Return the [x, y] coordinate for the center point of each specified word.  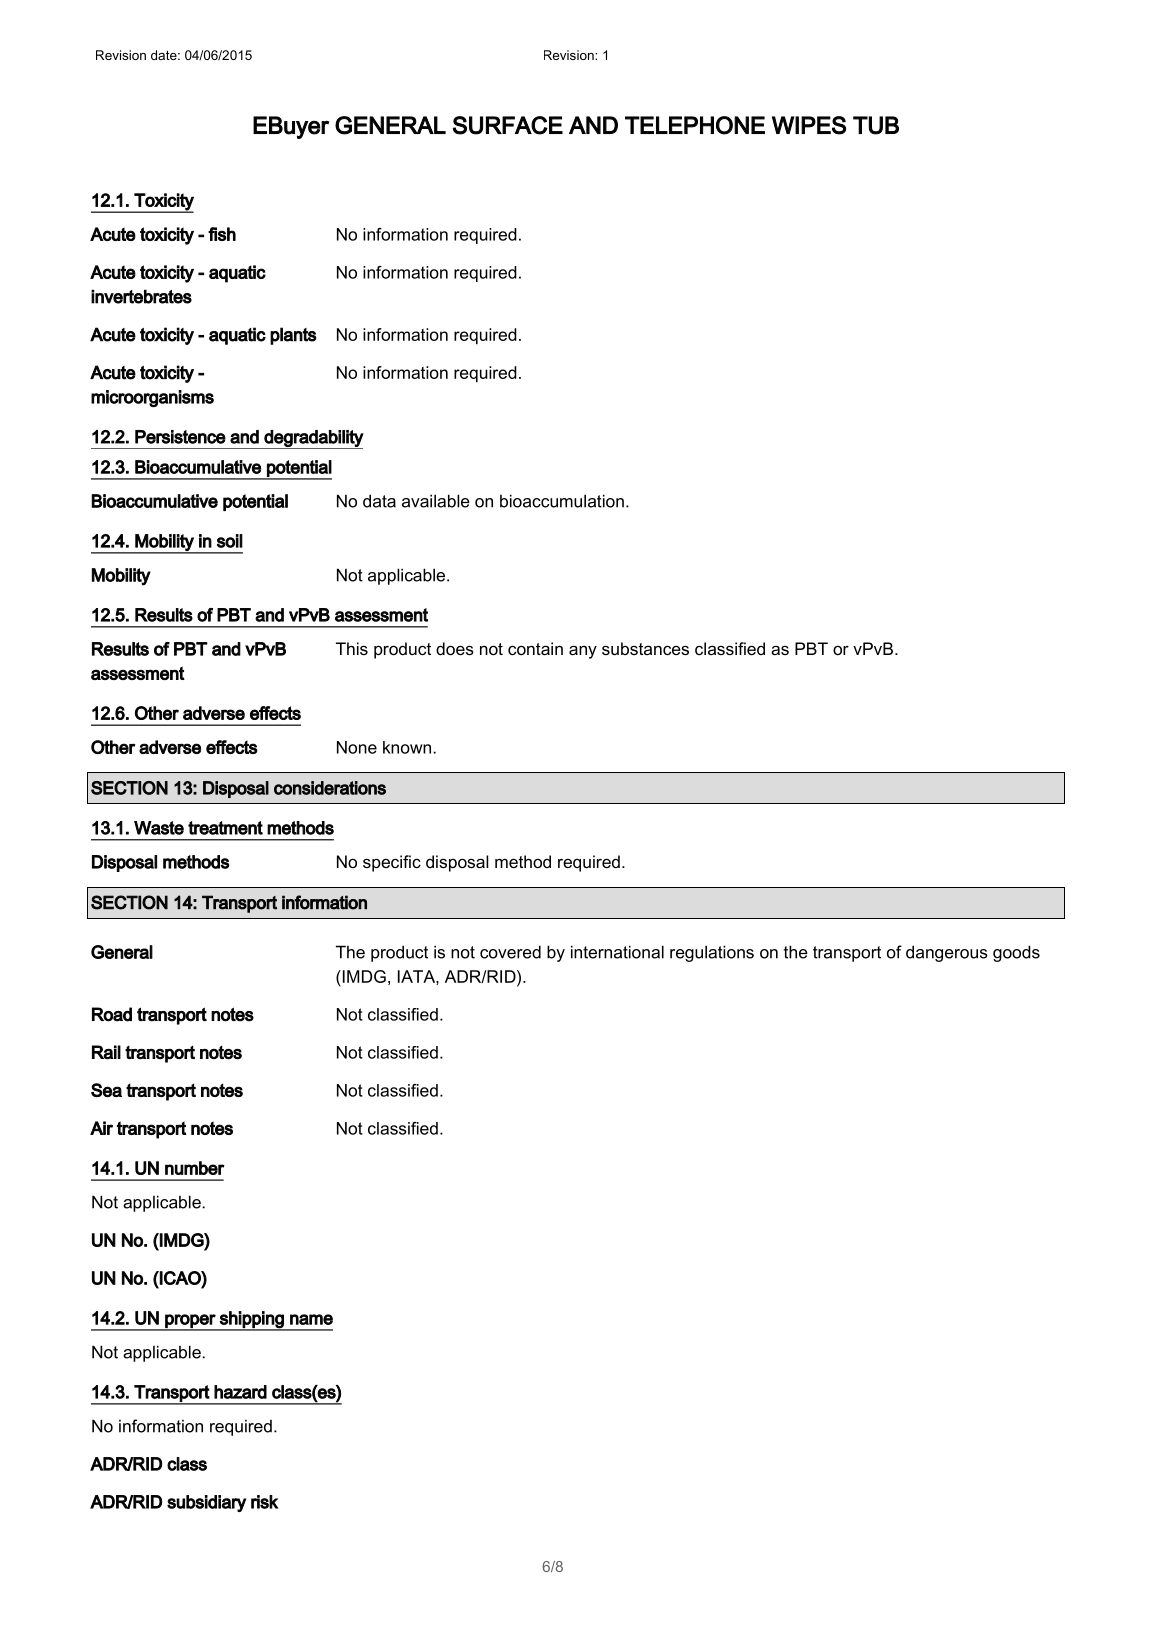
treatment [225, 828]
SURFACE [508, 125]
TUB [876, 125]
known [408, 747]
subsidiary [206, 1503]
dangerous [947, 953]
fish [222, 234]
